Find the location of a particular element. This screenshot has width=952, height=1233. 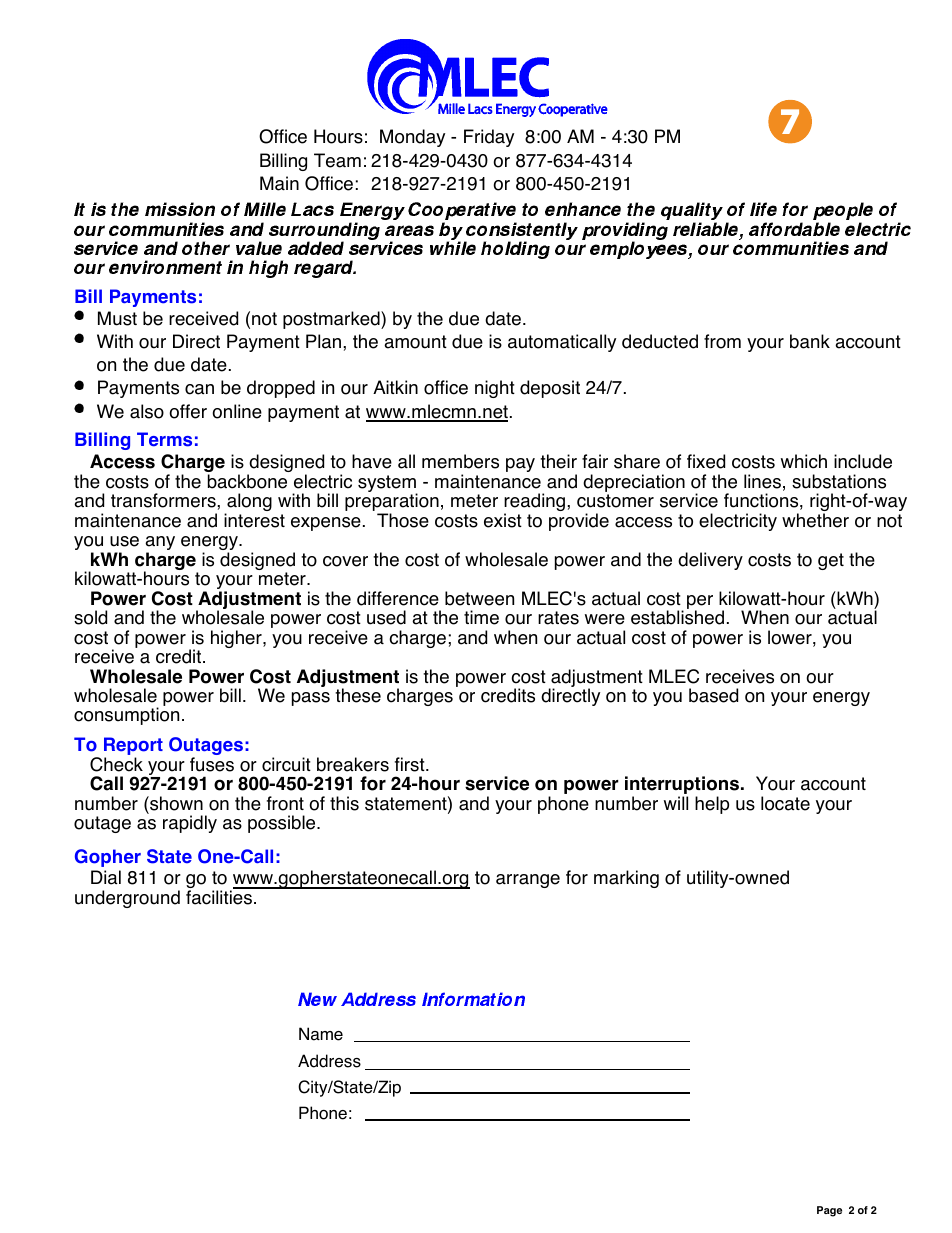

offer is located at coordinates (188, 411).
